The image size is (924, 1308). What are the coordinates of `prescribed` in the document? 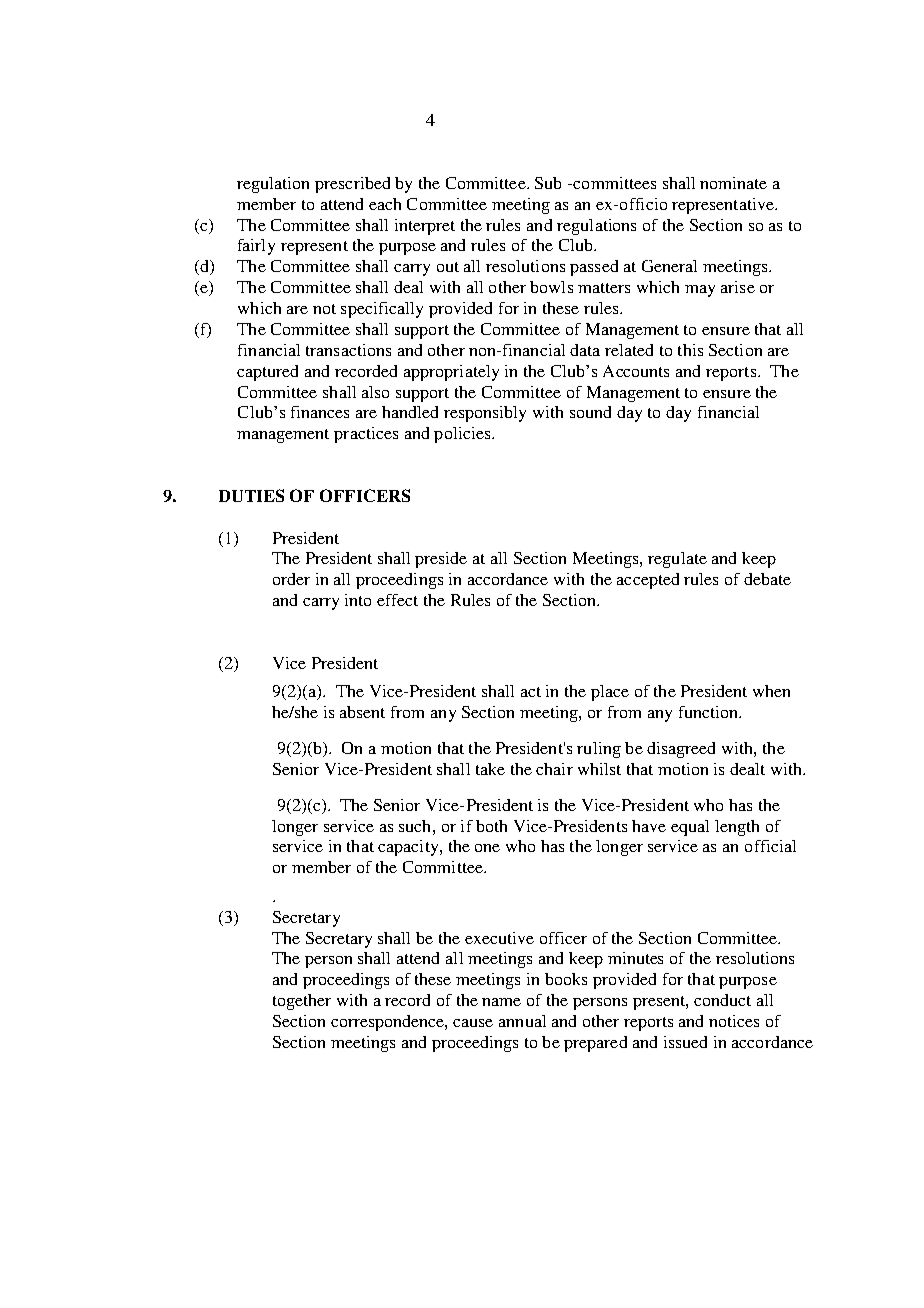 It's located at (352, 185).
